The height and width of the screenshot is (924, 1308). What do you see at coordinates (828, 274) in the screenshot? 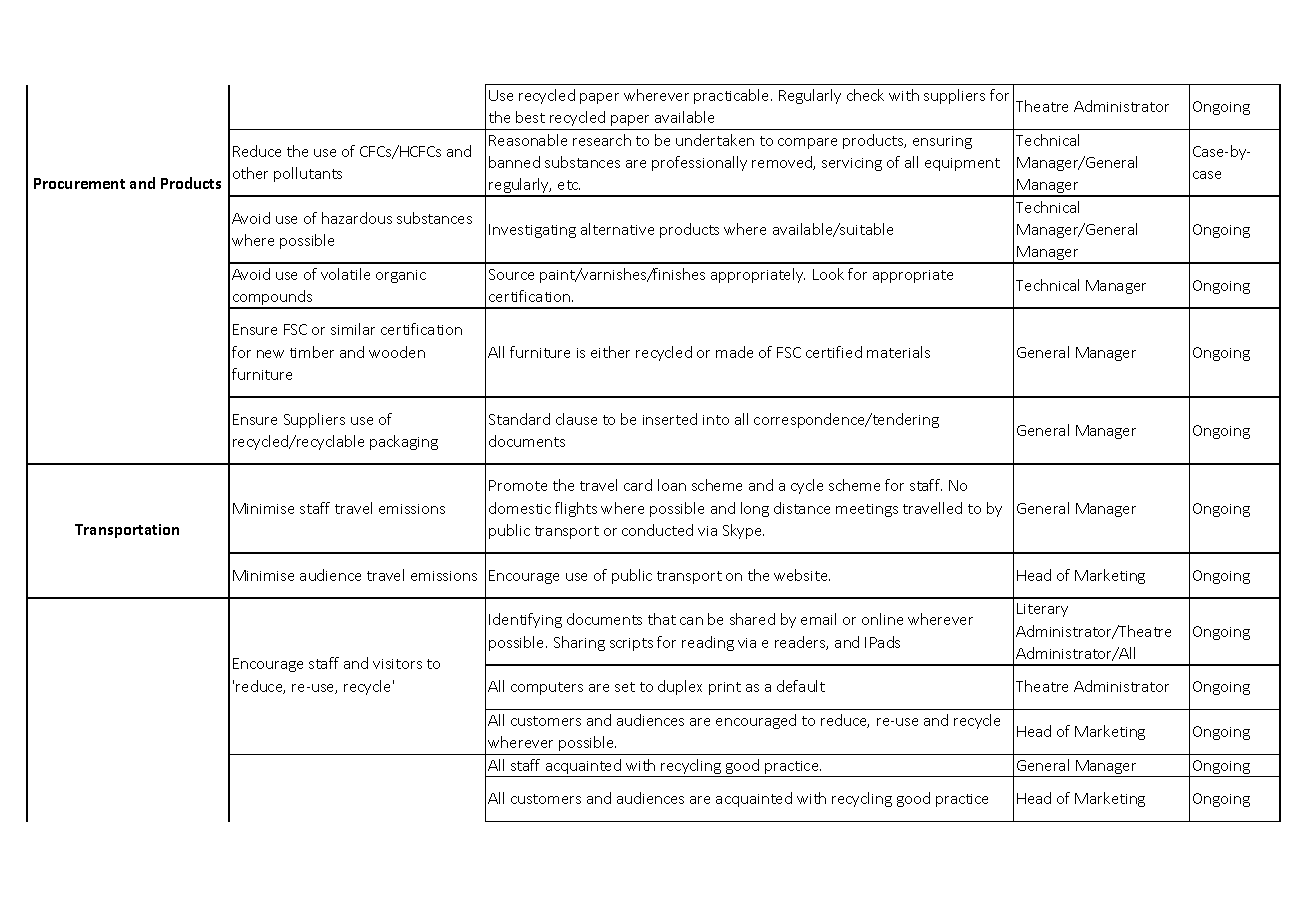
I see `Look` at bounding box center [828, 274].
